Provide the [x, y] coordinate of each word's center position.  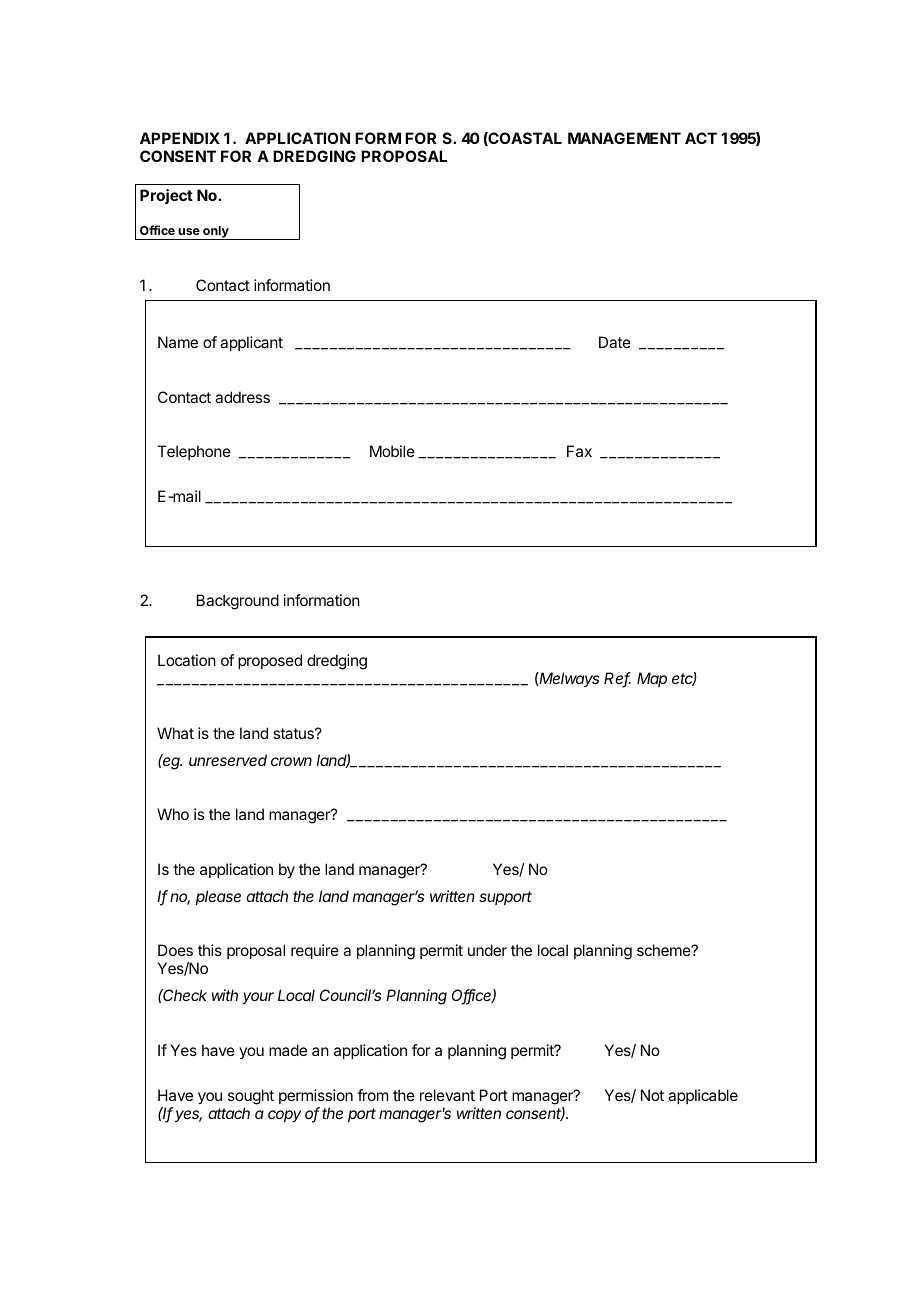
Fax [579, 451]
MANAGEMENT [624, 138]
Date [615, 342]
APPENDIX [180, 138]
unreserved [228, 760]
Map [652, 679]
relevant [447, 1095]
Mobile [392, 451]
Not [652, 1095]
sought [251, 1097]
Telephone [194, 452]
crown [291, 761]
